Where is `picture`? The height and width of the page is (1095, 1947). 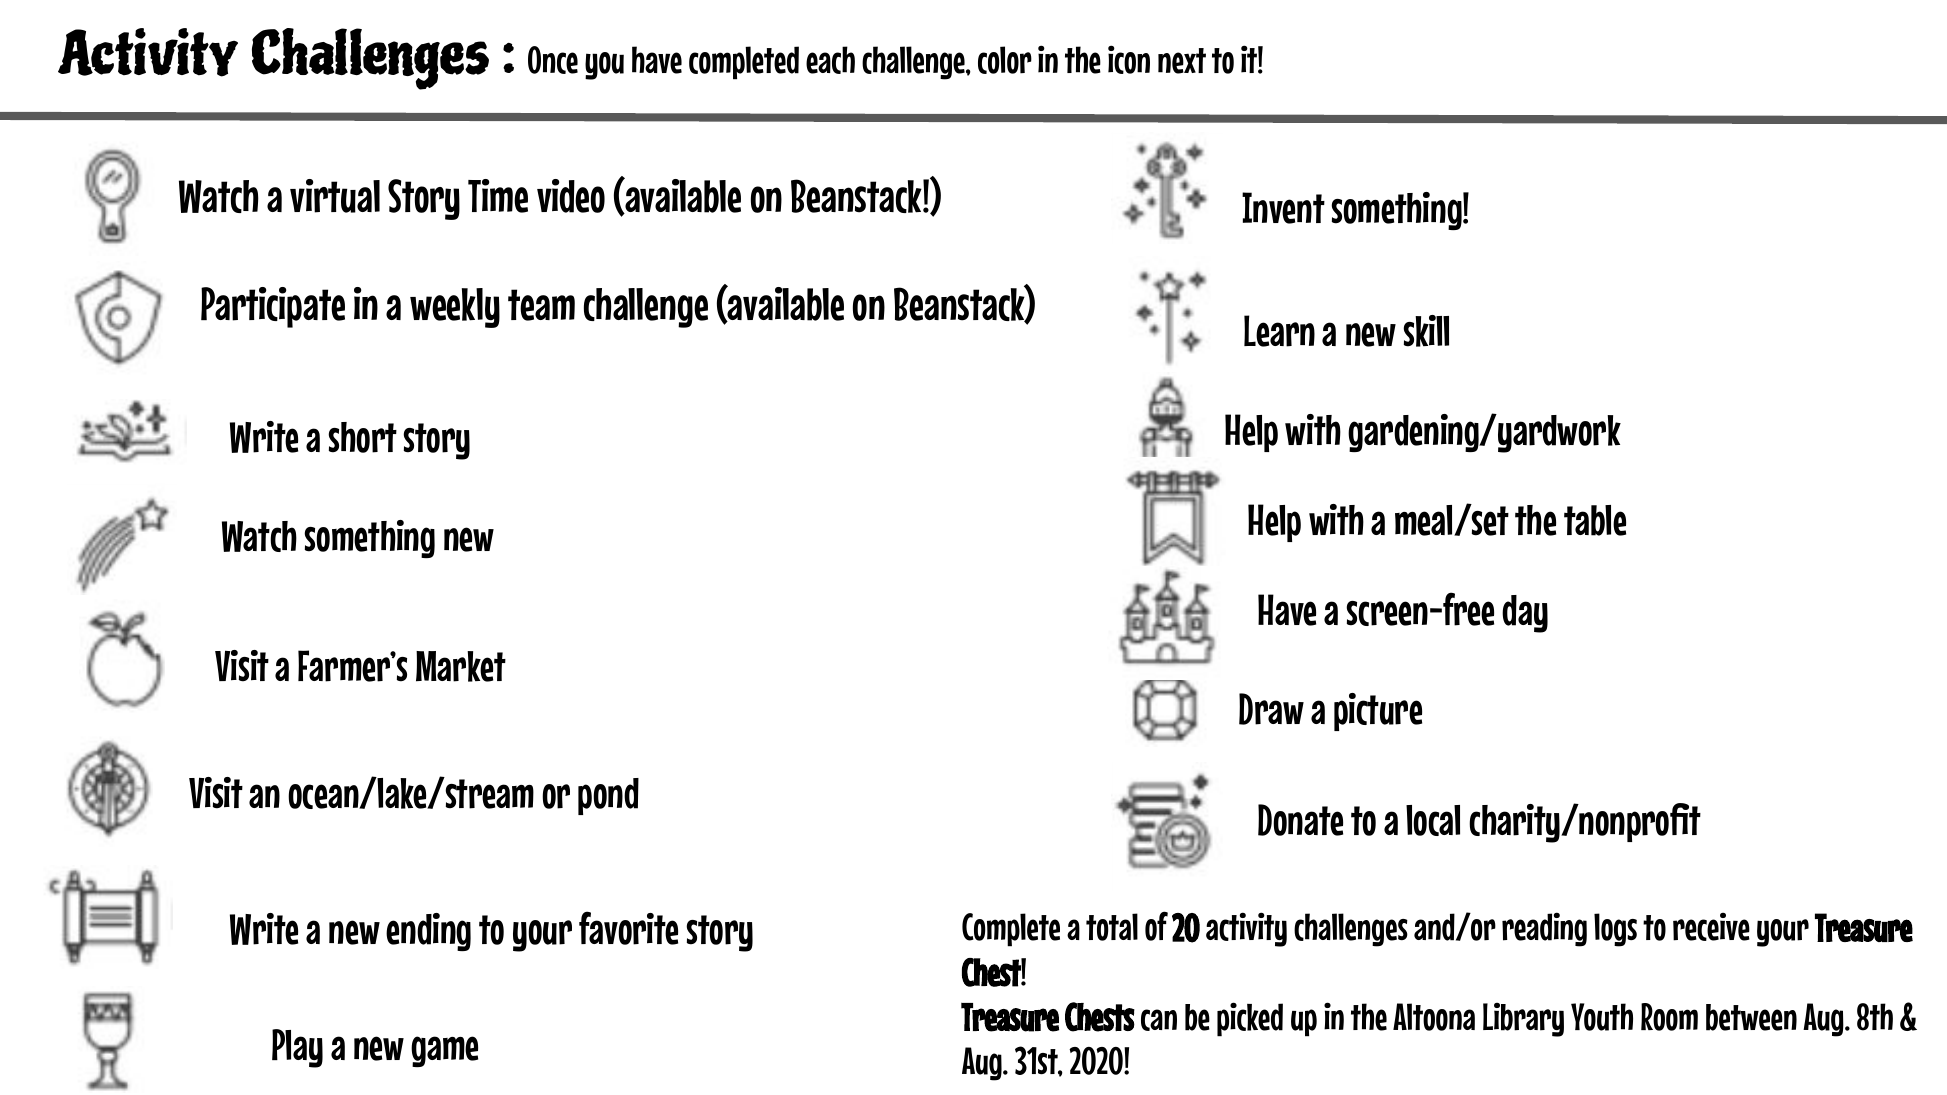
picture is located at coordinates (1378, 712).
